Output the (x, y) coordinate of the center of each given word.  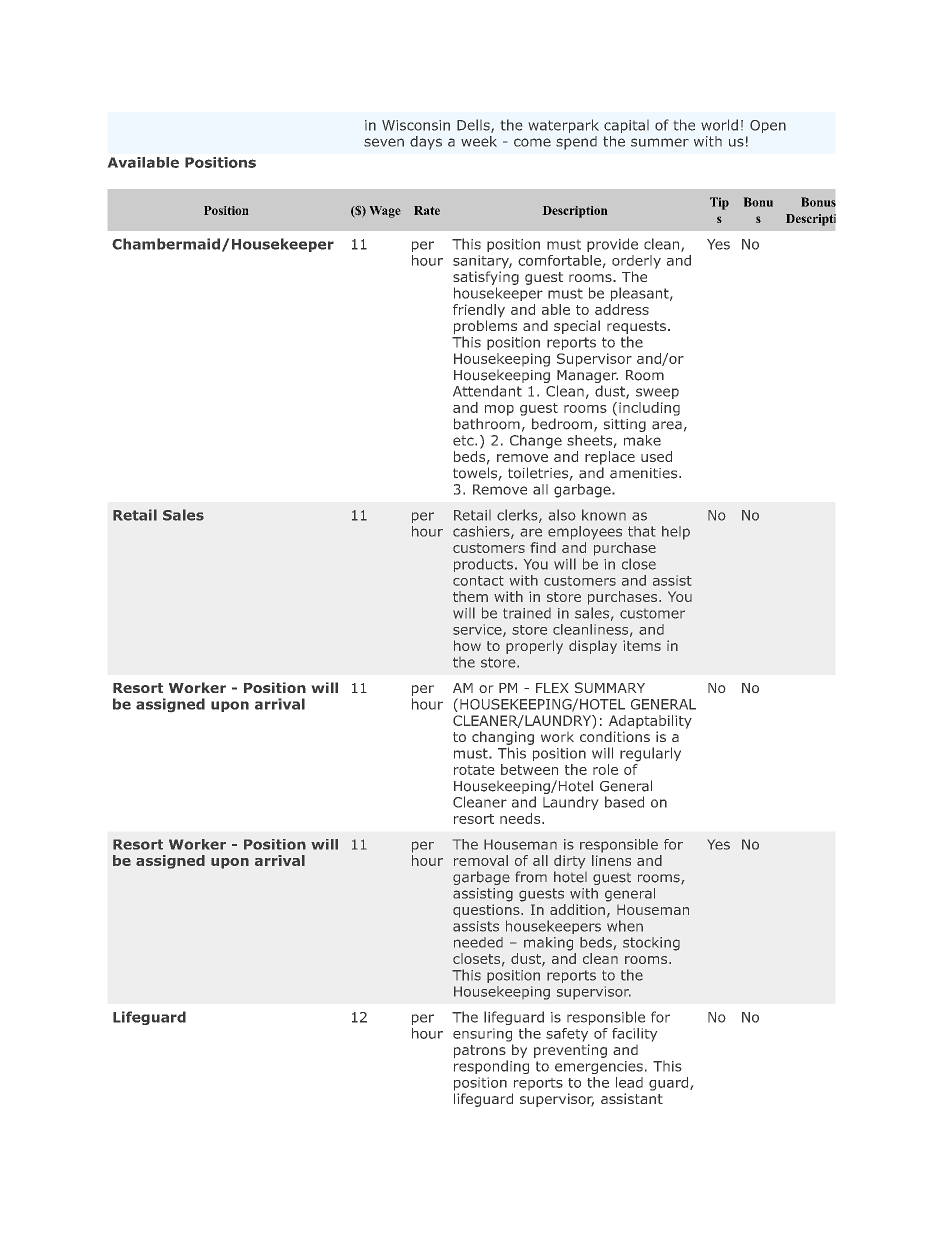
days (426, 143)
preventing (570, 1051)
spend (576, 143)
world (719, 125)
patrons (480, 1051)
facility (634, 1035)
